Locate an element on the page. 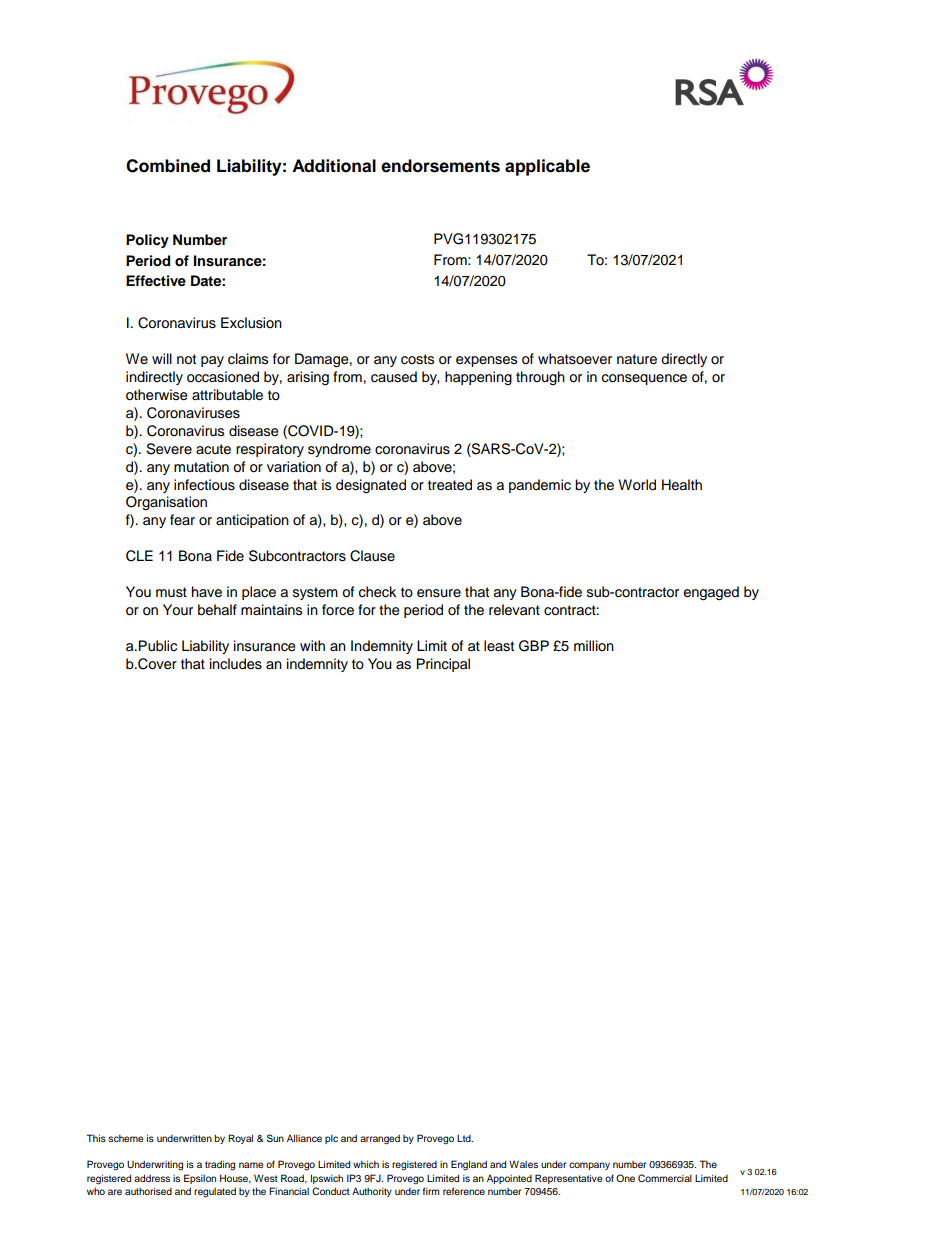 The image size is (952, 1233). Combined is located at coordinates (168, 166).
